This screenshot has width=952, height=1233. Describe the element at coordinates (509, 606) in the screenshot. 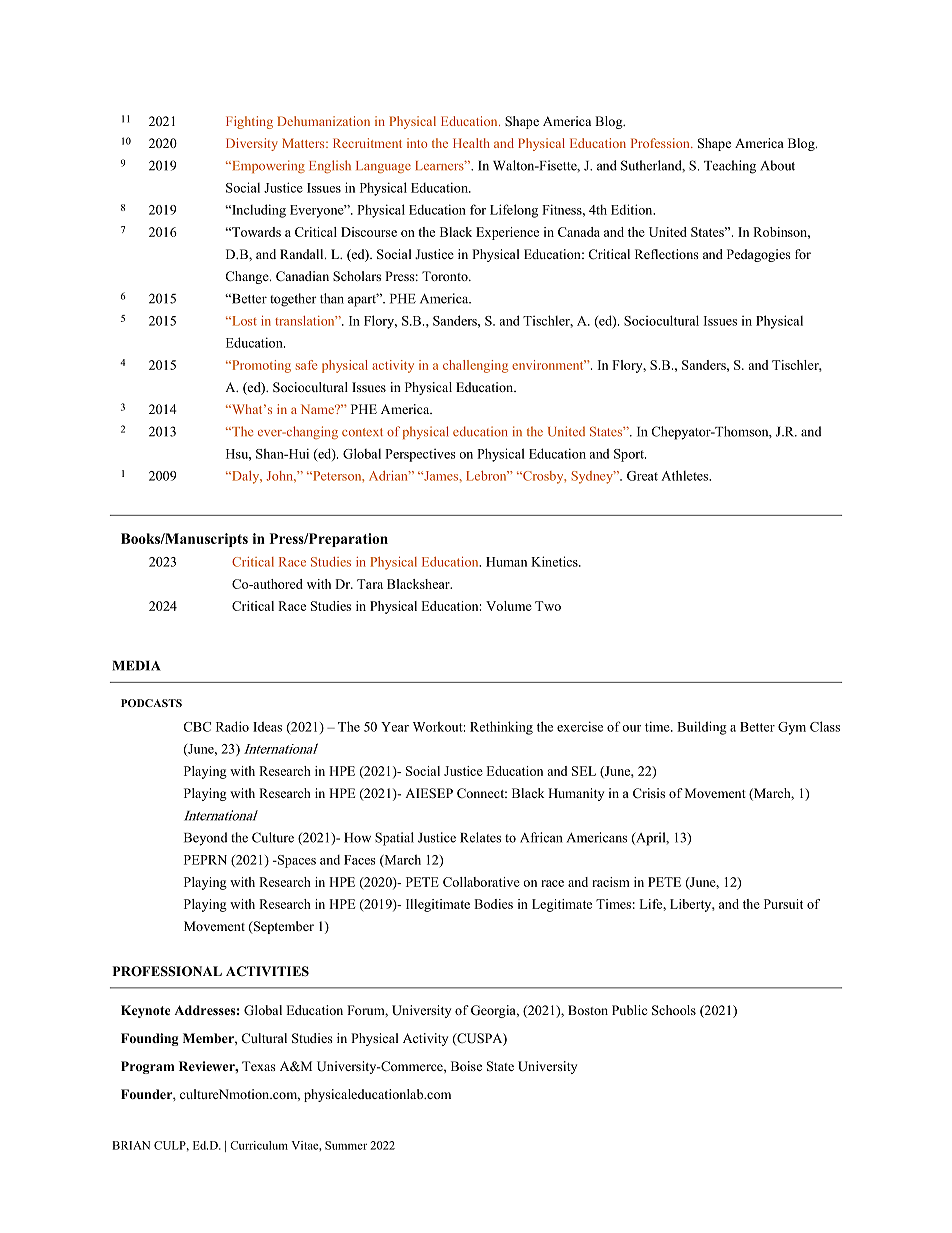

I see `Volume` at that location.
